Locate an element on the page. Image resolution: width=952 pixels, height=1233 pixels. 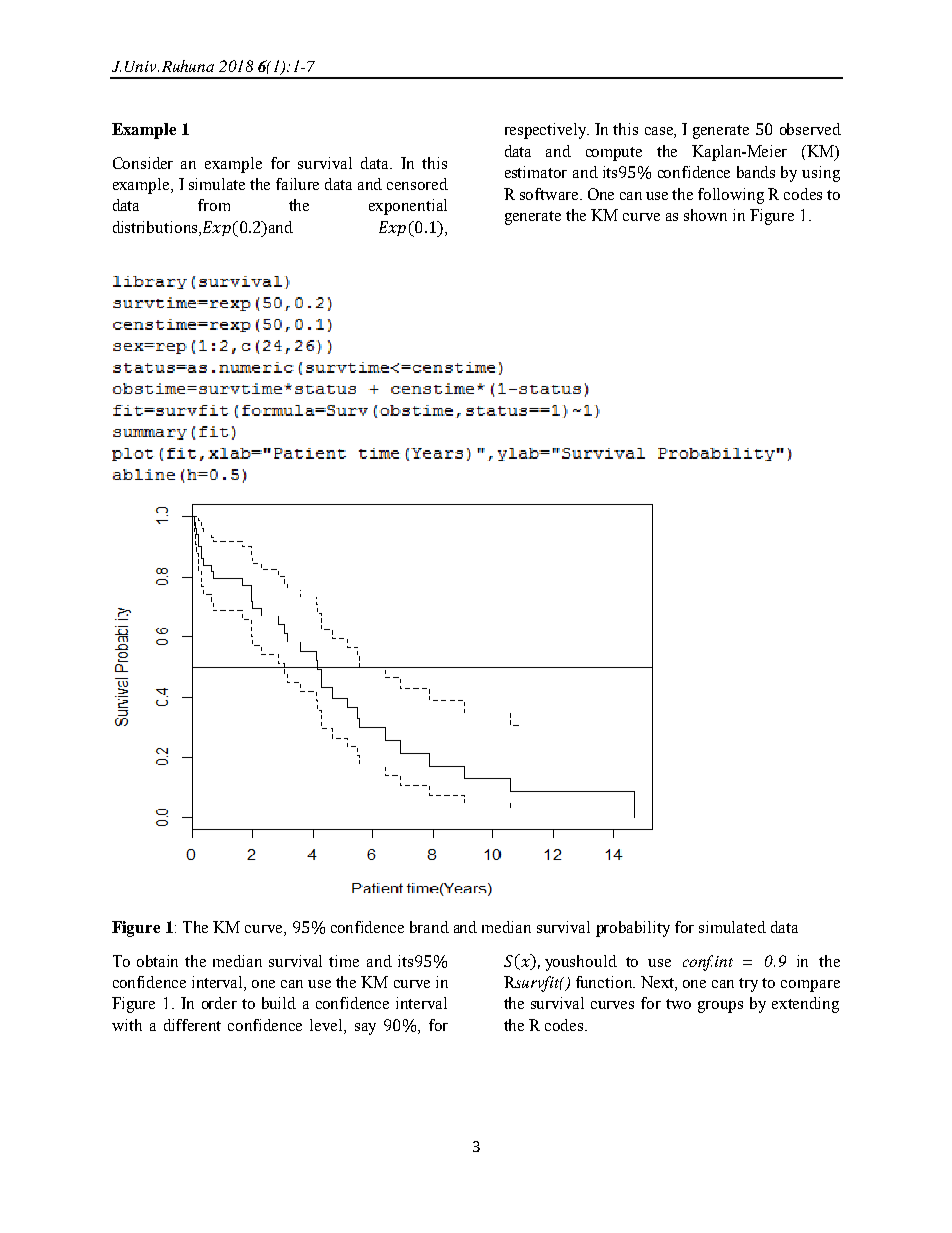
brand is located at coordinates (429, 927).
